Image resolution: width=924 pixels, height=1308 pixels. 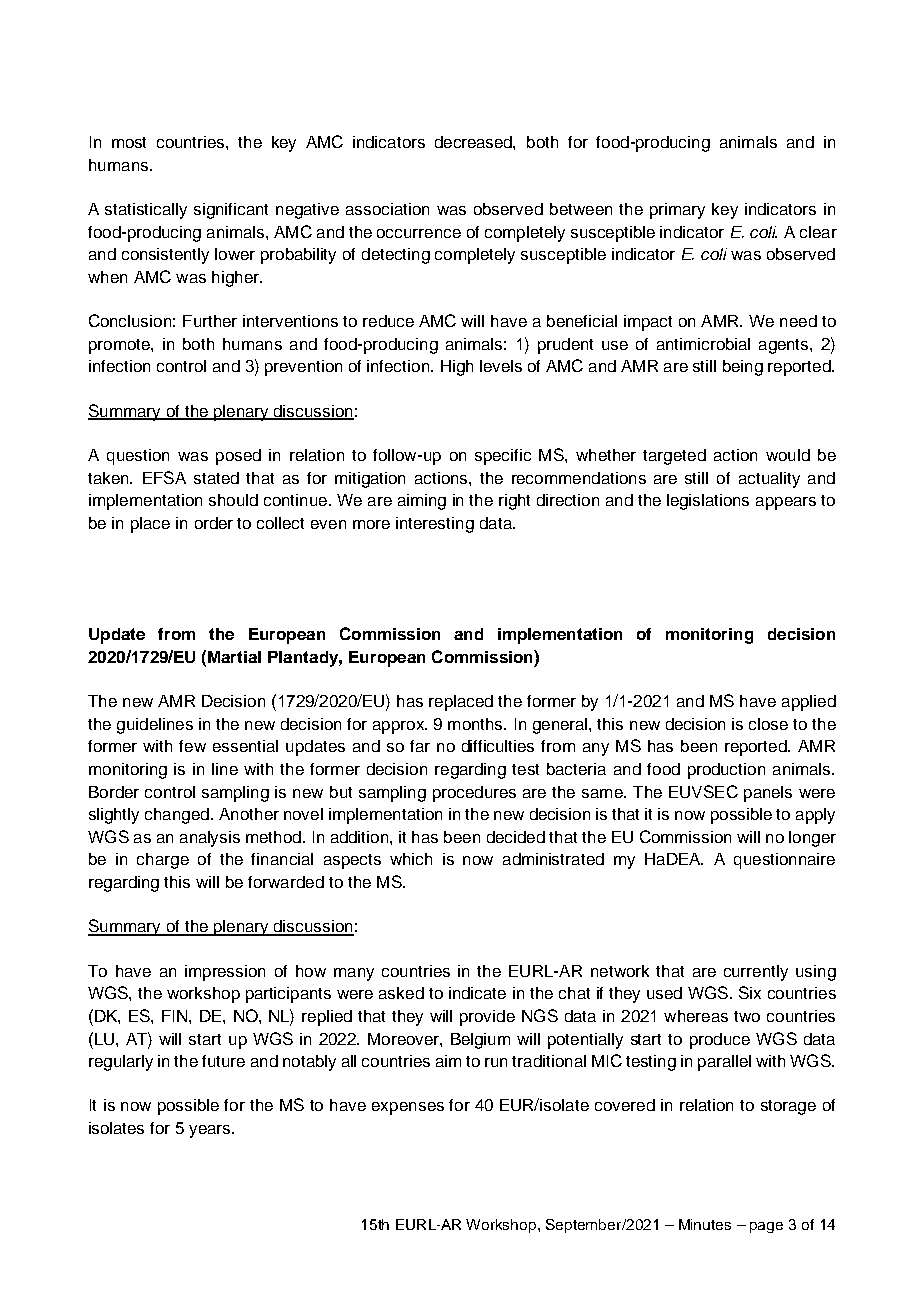 I want to click on legislations, so click(x=708, y=502).
